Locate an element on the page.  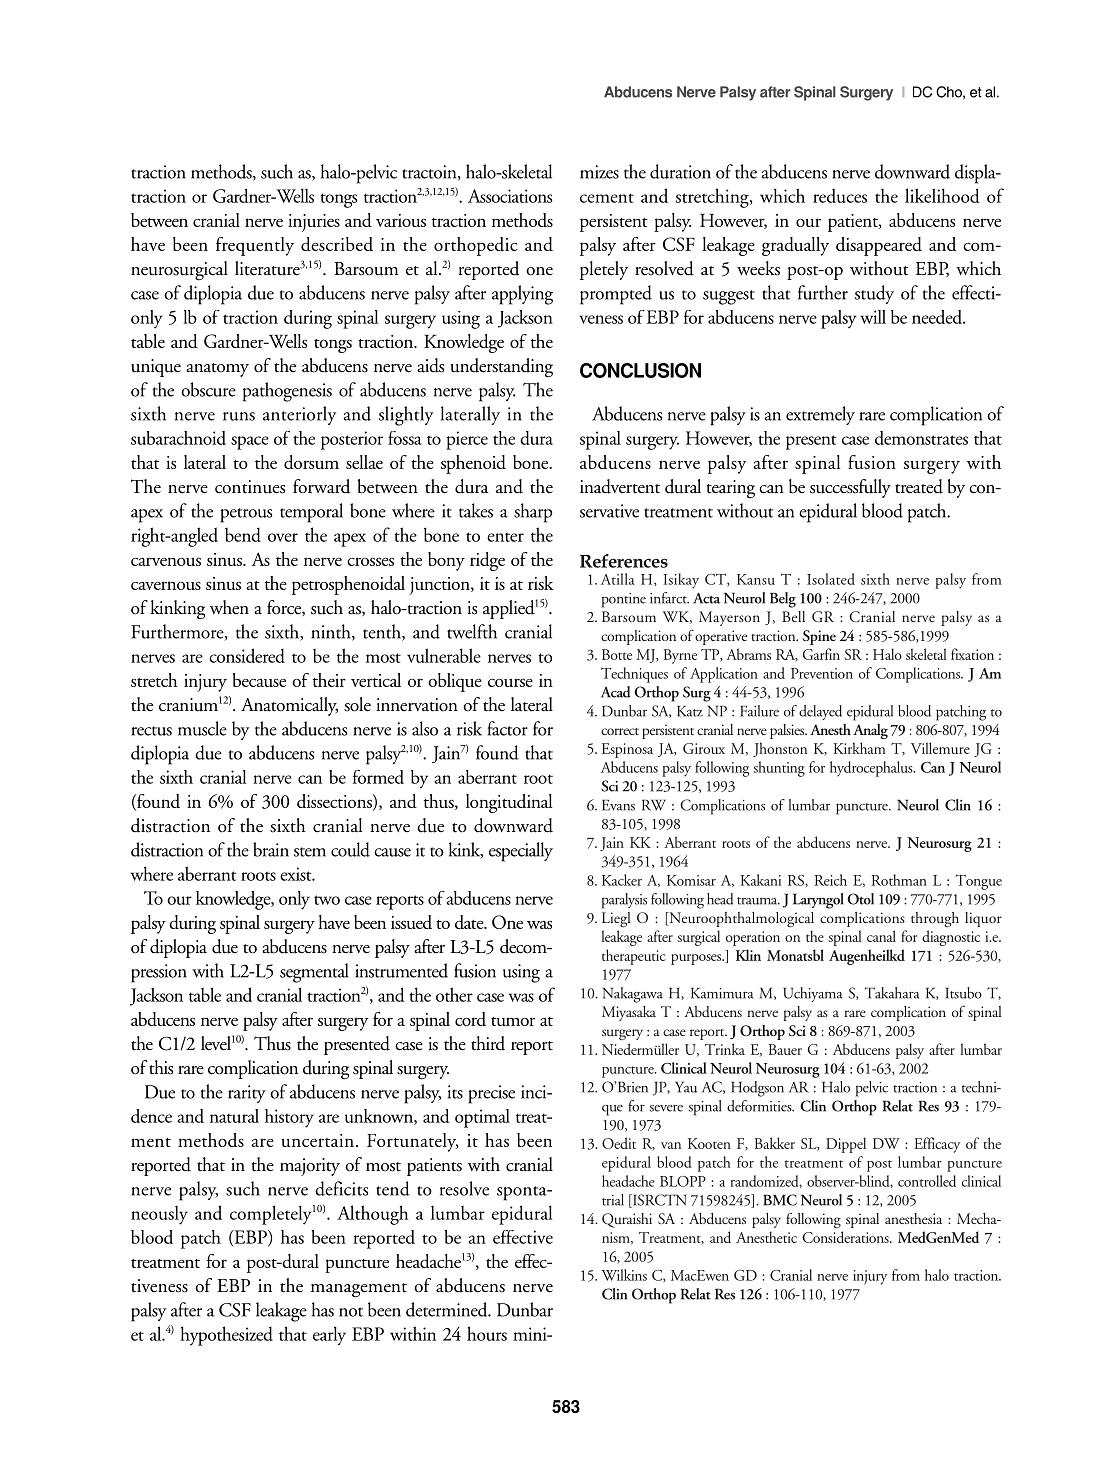
Associations is located at coordinates (510, 196).
